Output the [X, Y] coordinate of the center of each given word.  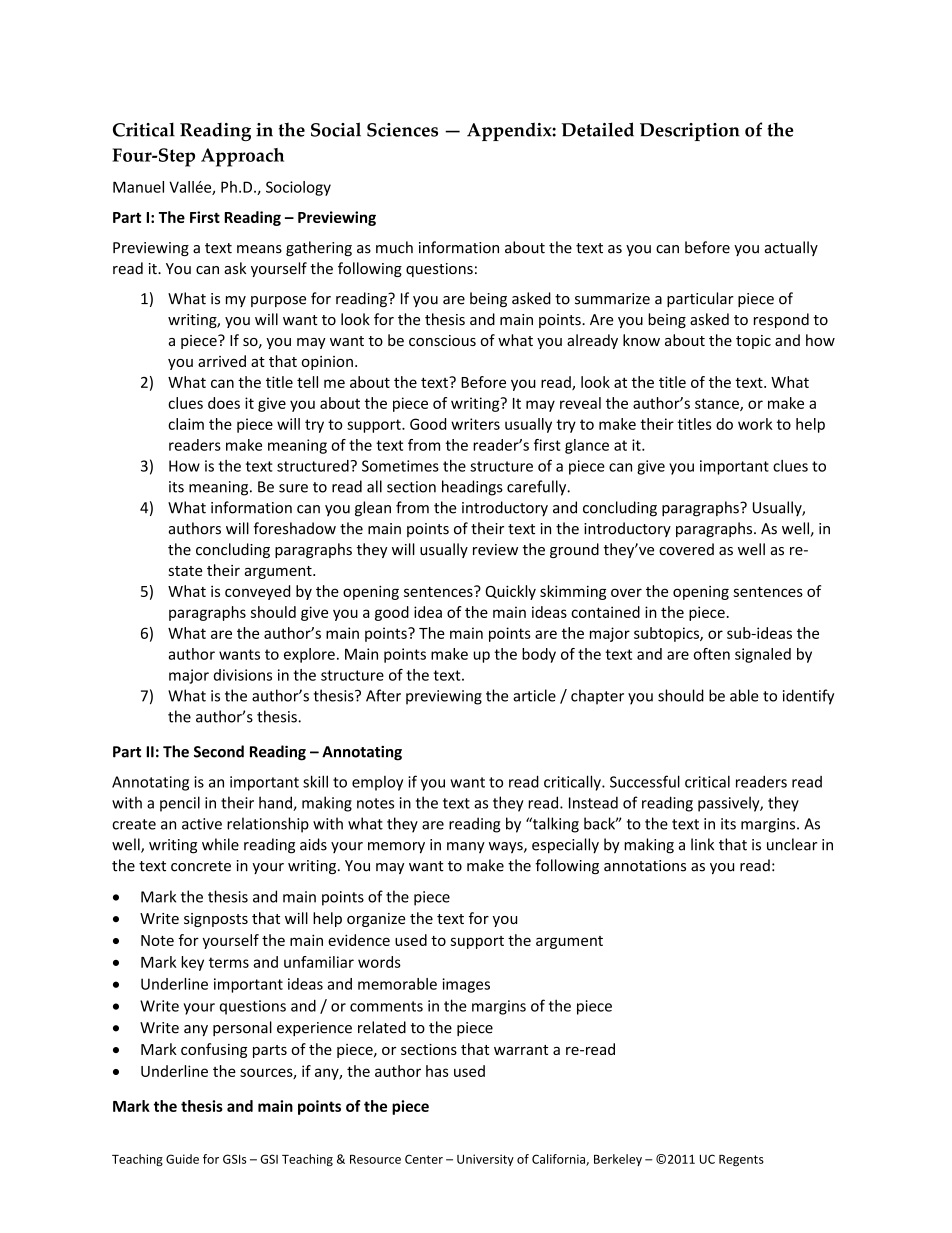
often [712, 654]
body [539, 655]
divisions [243, 675]
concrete [201, 866]
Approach [242, 157]
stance [718, 404]
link [702, 844]
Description [690, 132]
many [466, 847]
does [224, 403]
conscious [442, 340]
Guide [182, 1159]
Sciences [402, 130]
